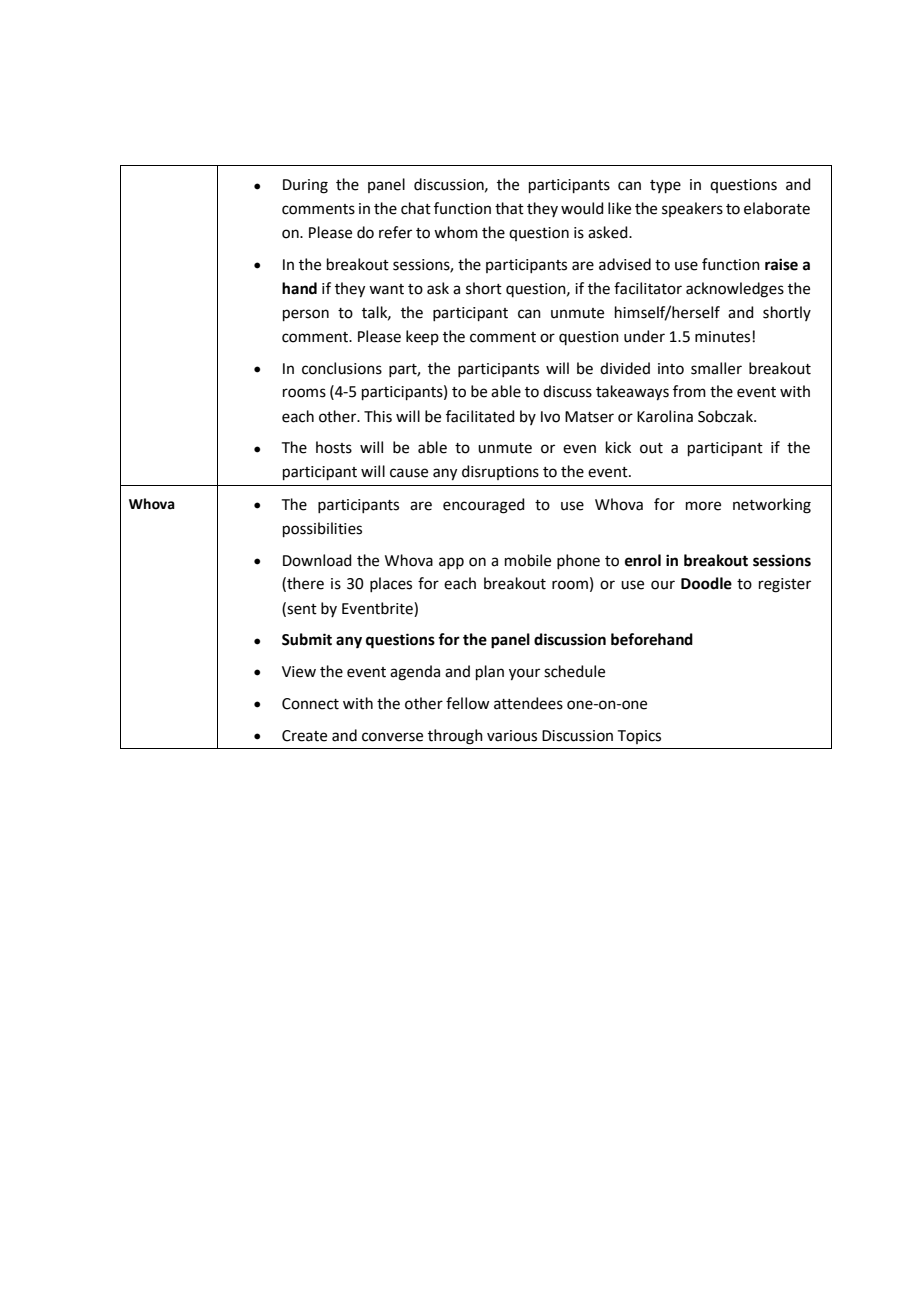  What do you see at coordinates (500, 472) in the image?
I see `disruptions` at bounding box center [500, 472].
